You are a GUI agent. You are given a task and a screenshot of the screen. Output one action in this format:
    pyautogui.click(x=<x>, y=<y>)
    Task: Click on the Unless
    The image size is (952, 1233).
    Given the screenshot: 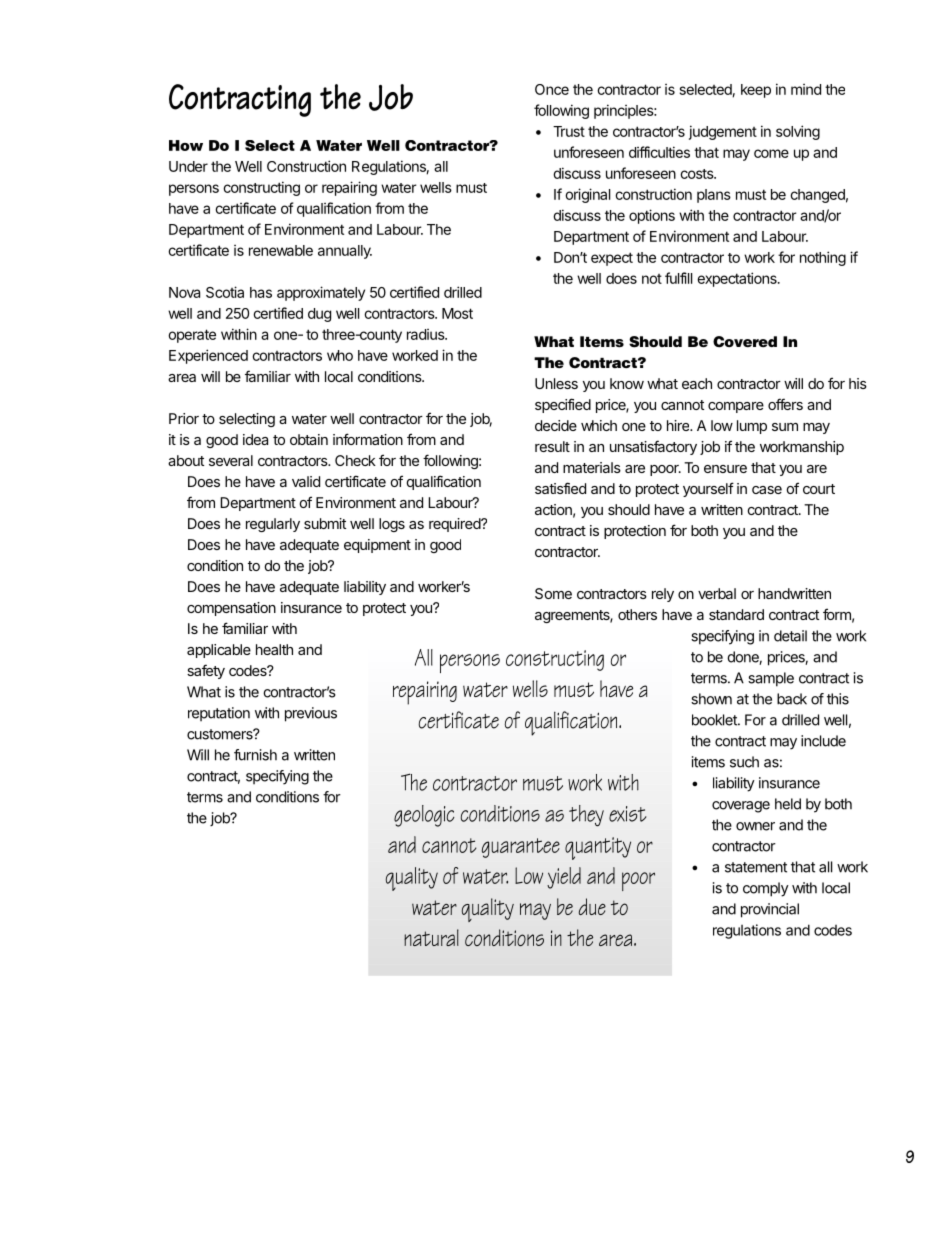 What is the action you would take?
    pyautogui.click(x=556, y=383)
